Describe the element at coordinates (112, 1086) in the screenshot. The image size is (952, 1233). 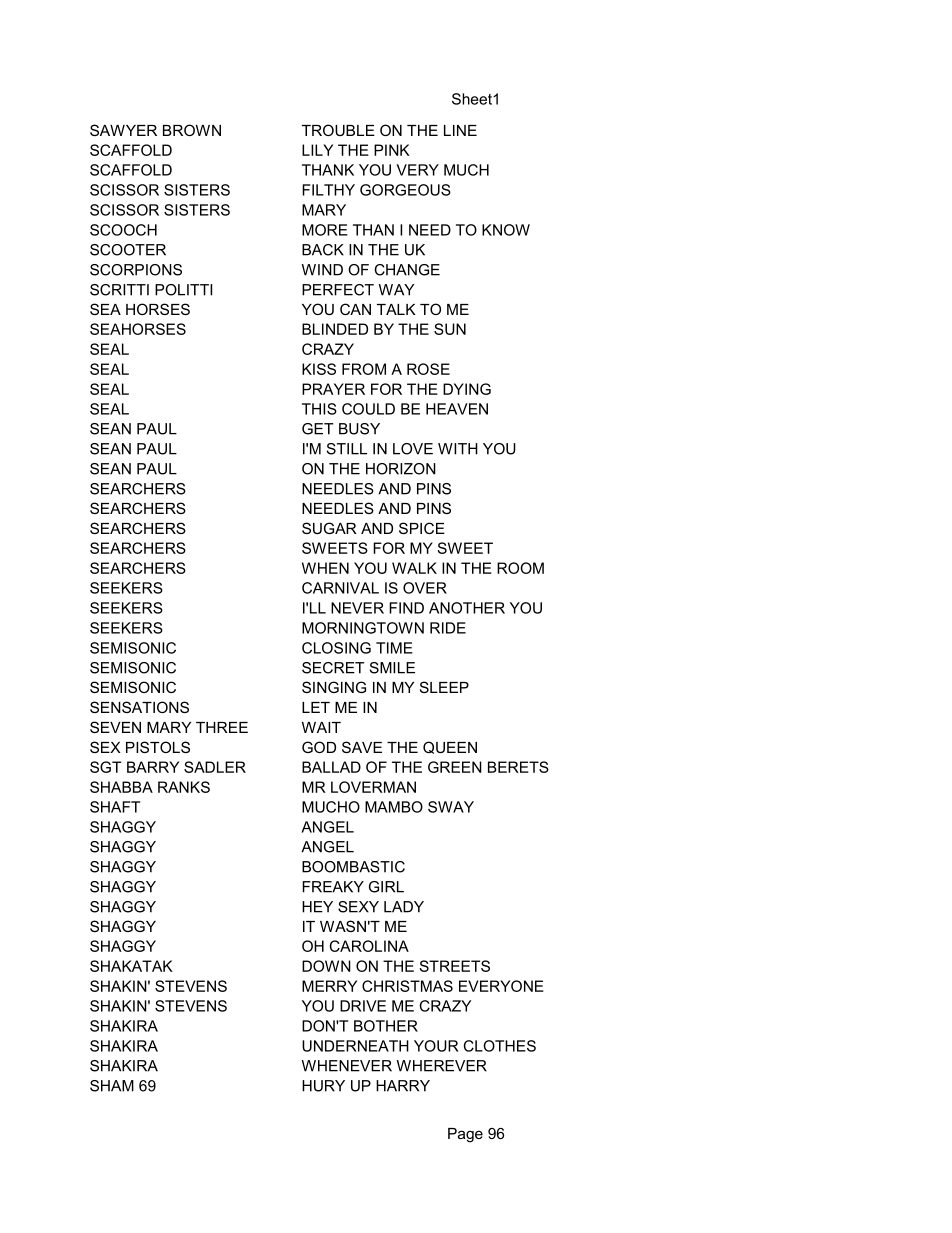
I see `SHAM` at that location.
